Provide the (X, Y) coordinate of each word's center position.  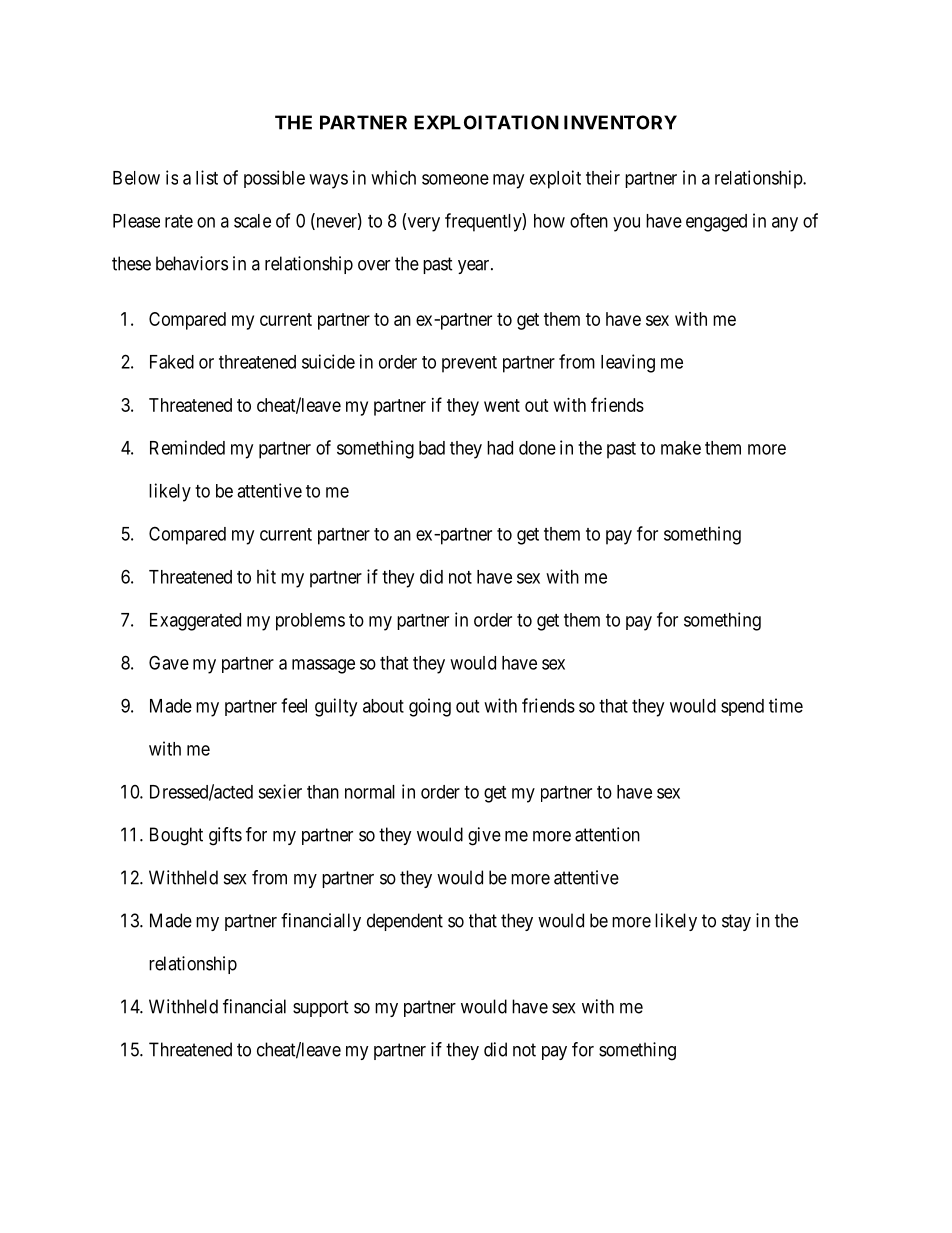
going (430, 707)
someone (455, 179)
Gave (169, 662)
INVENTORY (620, 122)
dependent (405, 922)
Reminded (187, 447)
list (207, 177)
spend (742, 707)
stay (736, 922)
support (321, 1008)
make (681, 448)
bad (432, 448)
